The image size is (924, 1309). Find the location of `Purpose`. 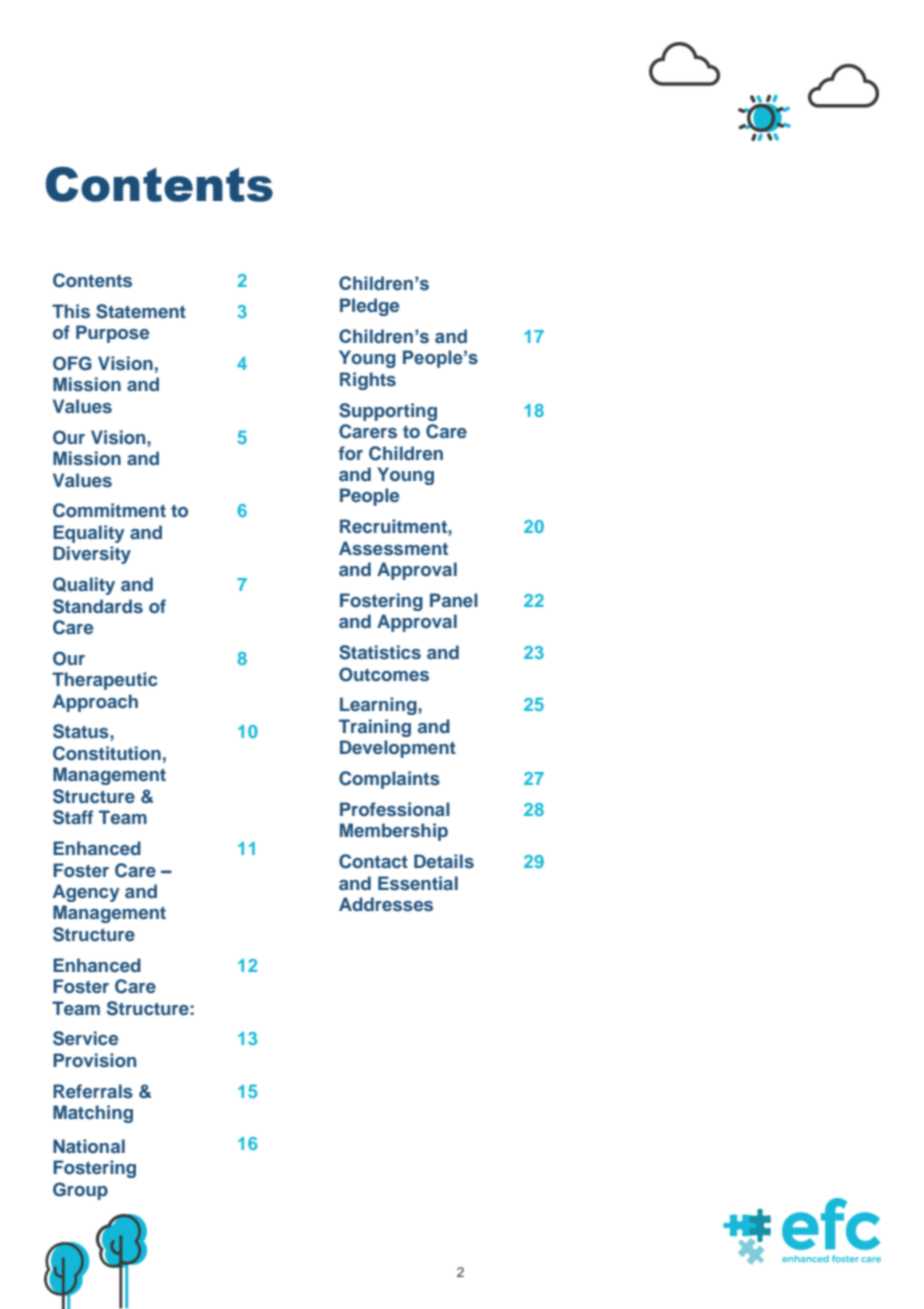

Purpose is located at coordinates (112, 334).
